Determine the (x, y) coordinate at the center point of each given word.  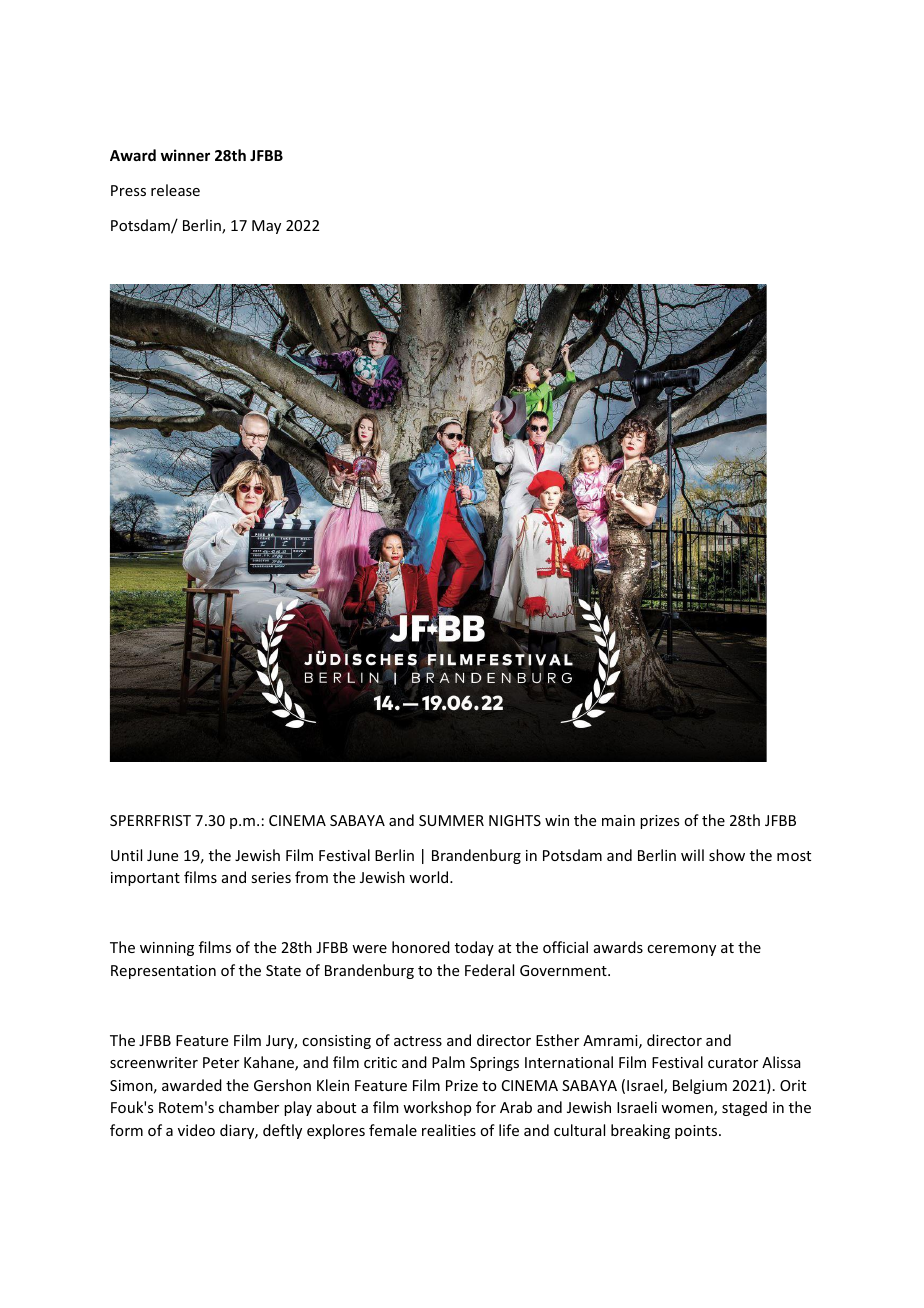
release (175, 190)
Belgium (700, 1086)
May (266, 227)
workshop (437, 1108)
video (196, 1130)
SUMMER (451, 820)
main (618, 820)
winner (185, 155)
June (162, 855)
